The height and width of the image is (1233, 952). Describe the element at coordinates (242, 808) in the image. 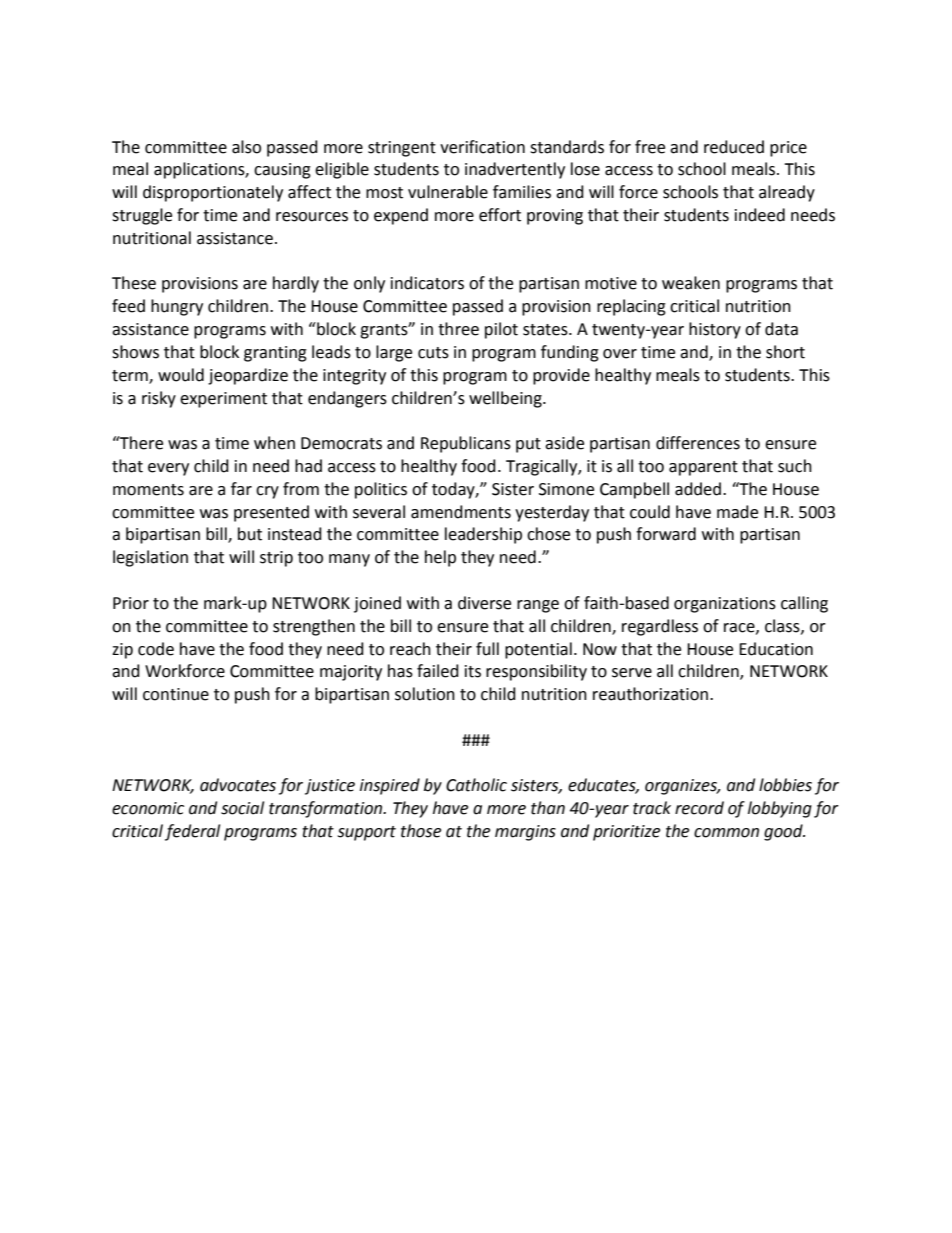

I see `social` at that location.
